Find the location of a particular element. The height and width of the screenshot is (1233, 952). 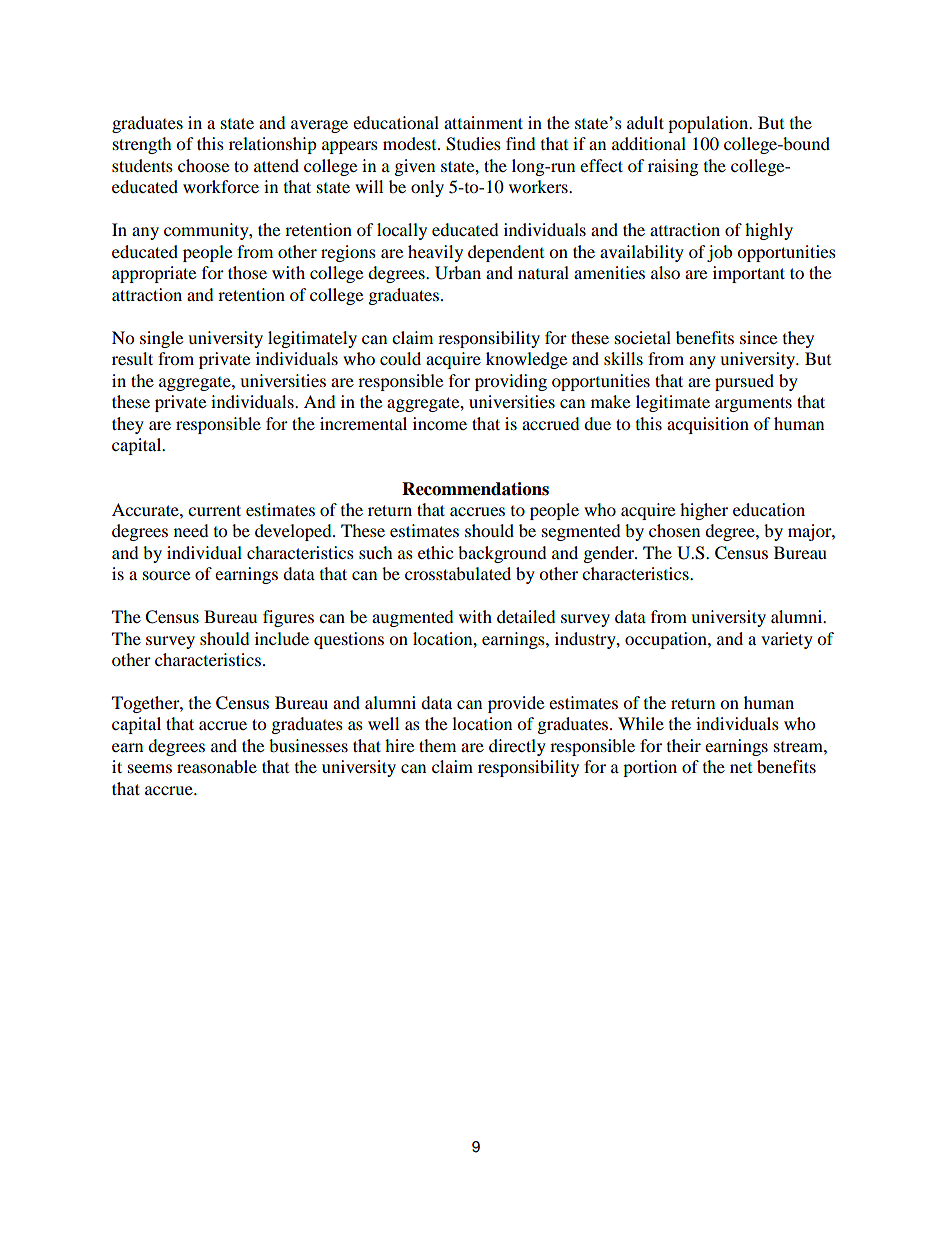

choose is located at coordinates (203, 165).
